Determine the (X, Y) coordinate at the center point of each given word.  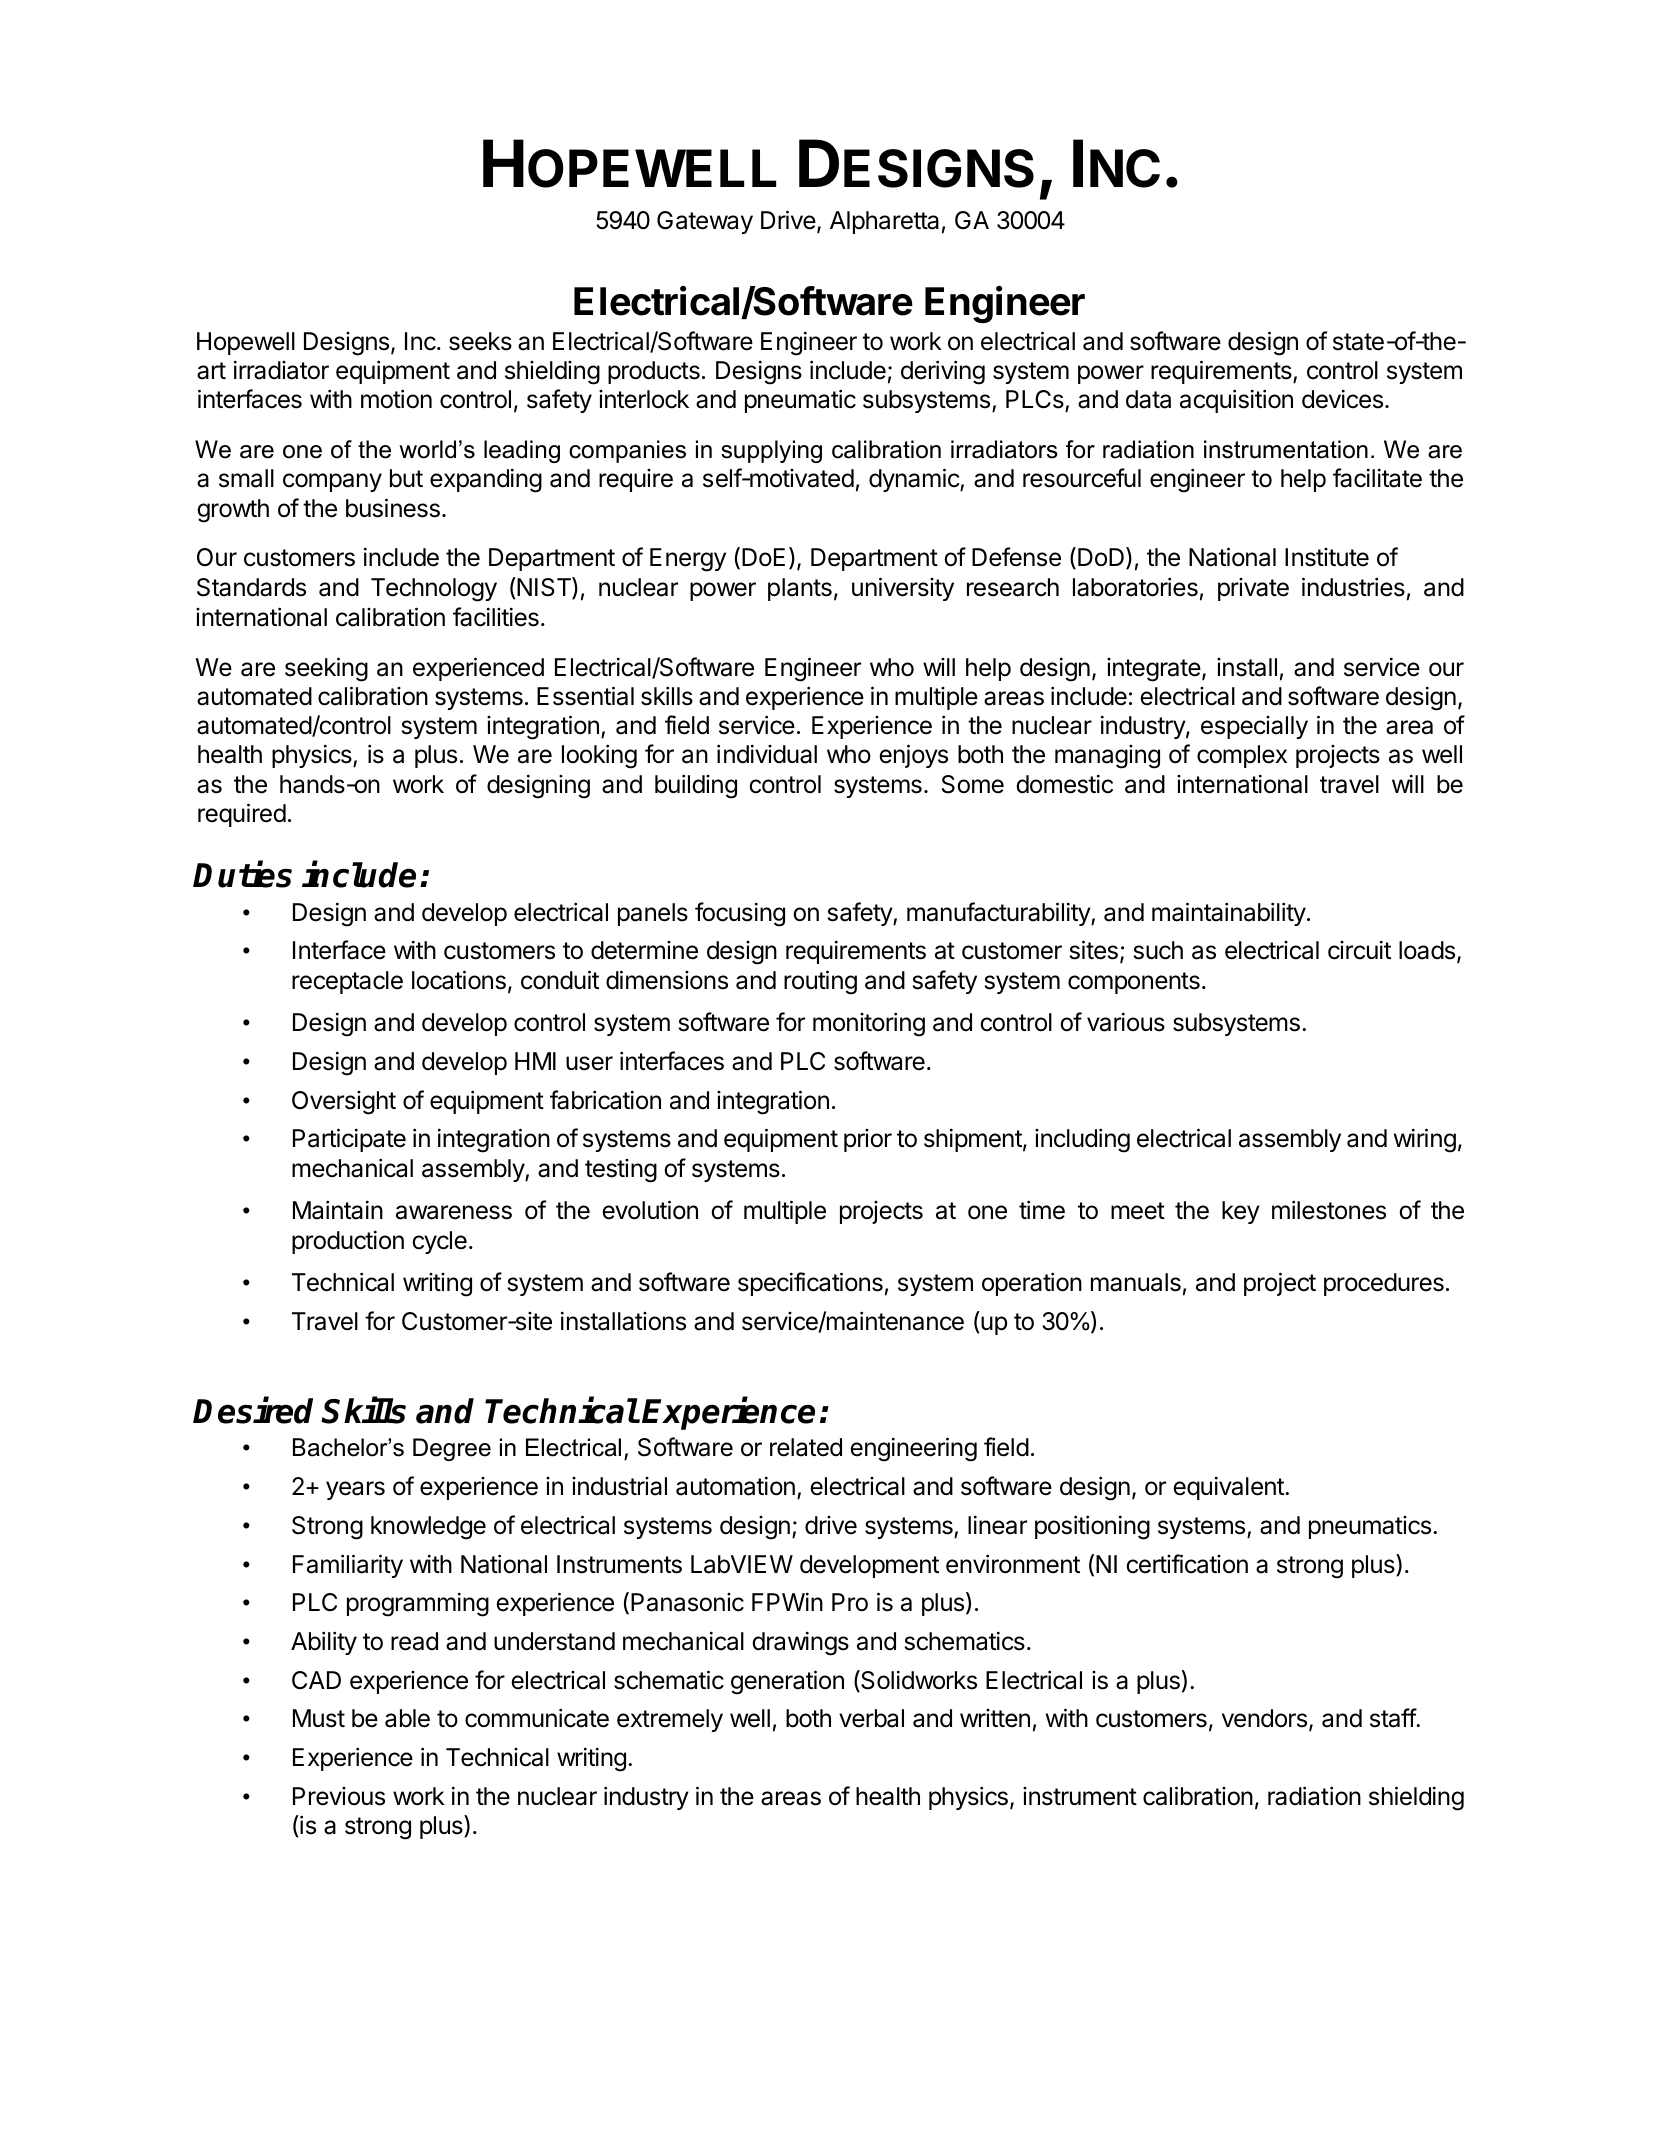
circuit (1359, 950)
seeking (326, 669)
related (806, 1447)
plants (800, 589)
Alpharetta (884, 222)
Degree (452, 1449)
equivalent (1229, 1488)
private (1253, 589)
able (407, 1718)
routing (820, 982)
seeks (480, 341)
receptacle (347, 982)
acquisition (1236, 401)
